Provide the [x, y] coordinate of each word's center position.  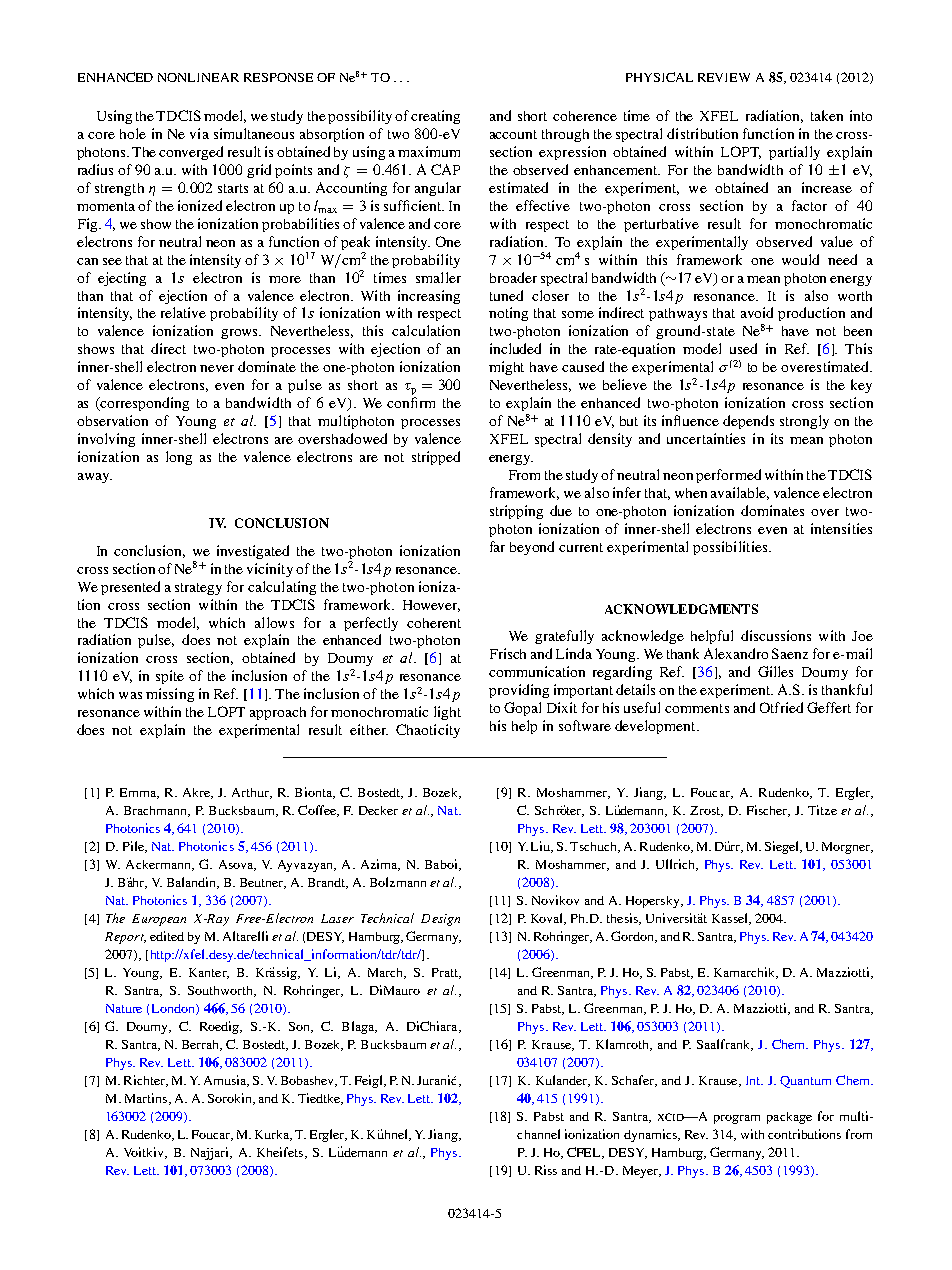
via [199, 133]
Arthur [251, 793]
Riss [546, 1170]
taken [827, 115]
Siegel [783, 847]
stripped [436, 458]
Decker [378, 810]
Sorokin [231, 1099]
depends [748, 422]
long [179, 458]
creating [435, 117]
